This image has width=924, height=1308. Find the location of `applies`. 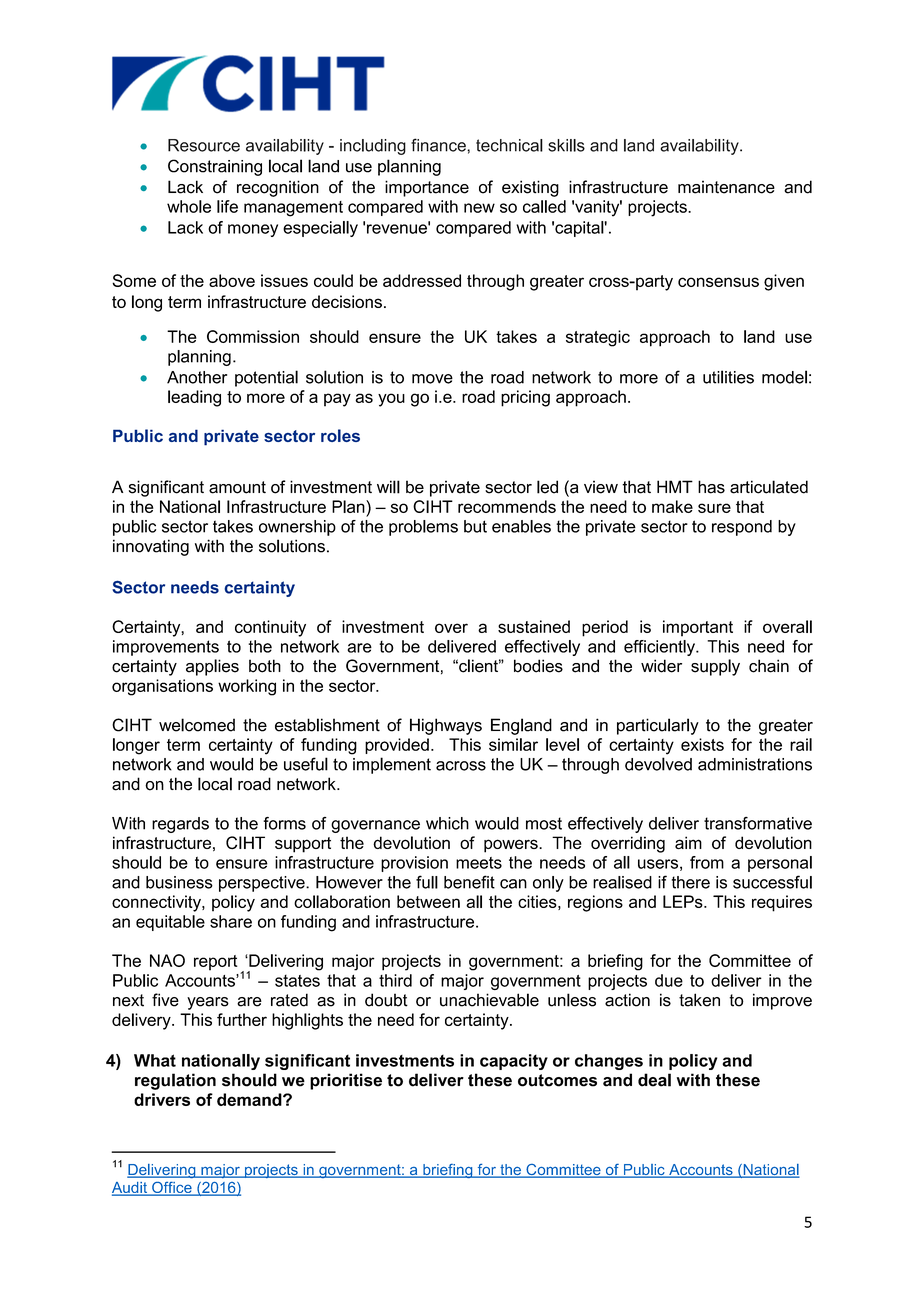

applies is located at coordinates (212, 667).
